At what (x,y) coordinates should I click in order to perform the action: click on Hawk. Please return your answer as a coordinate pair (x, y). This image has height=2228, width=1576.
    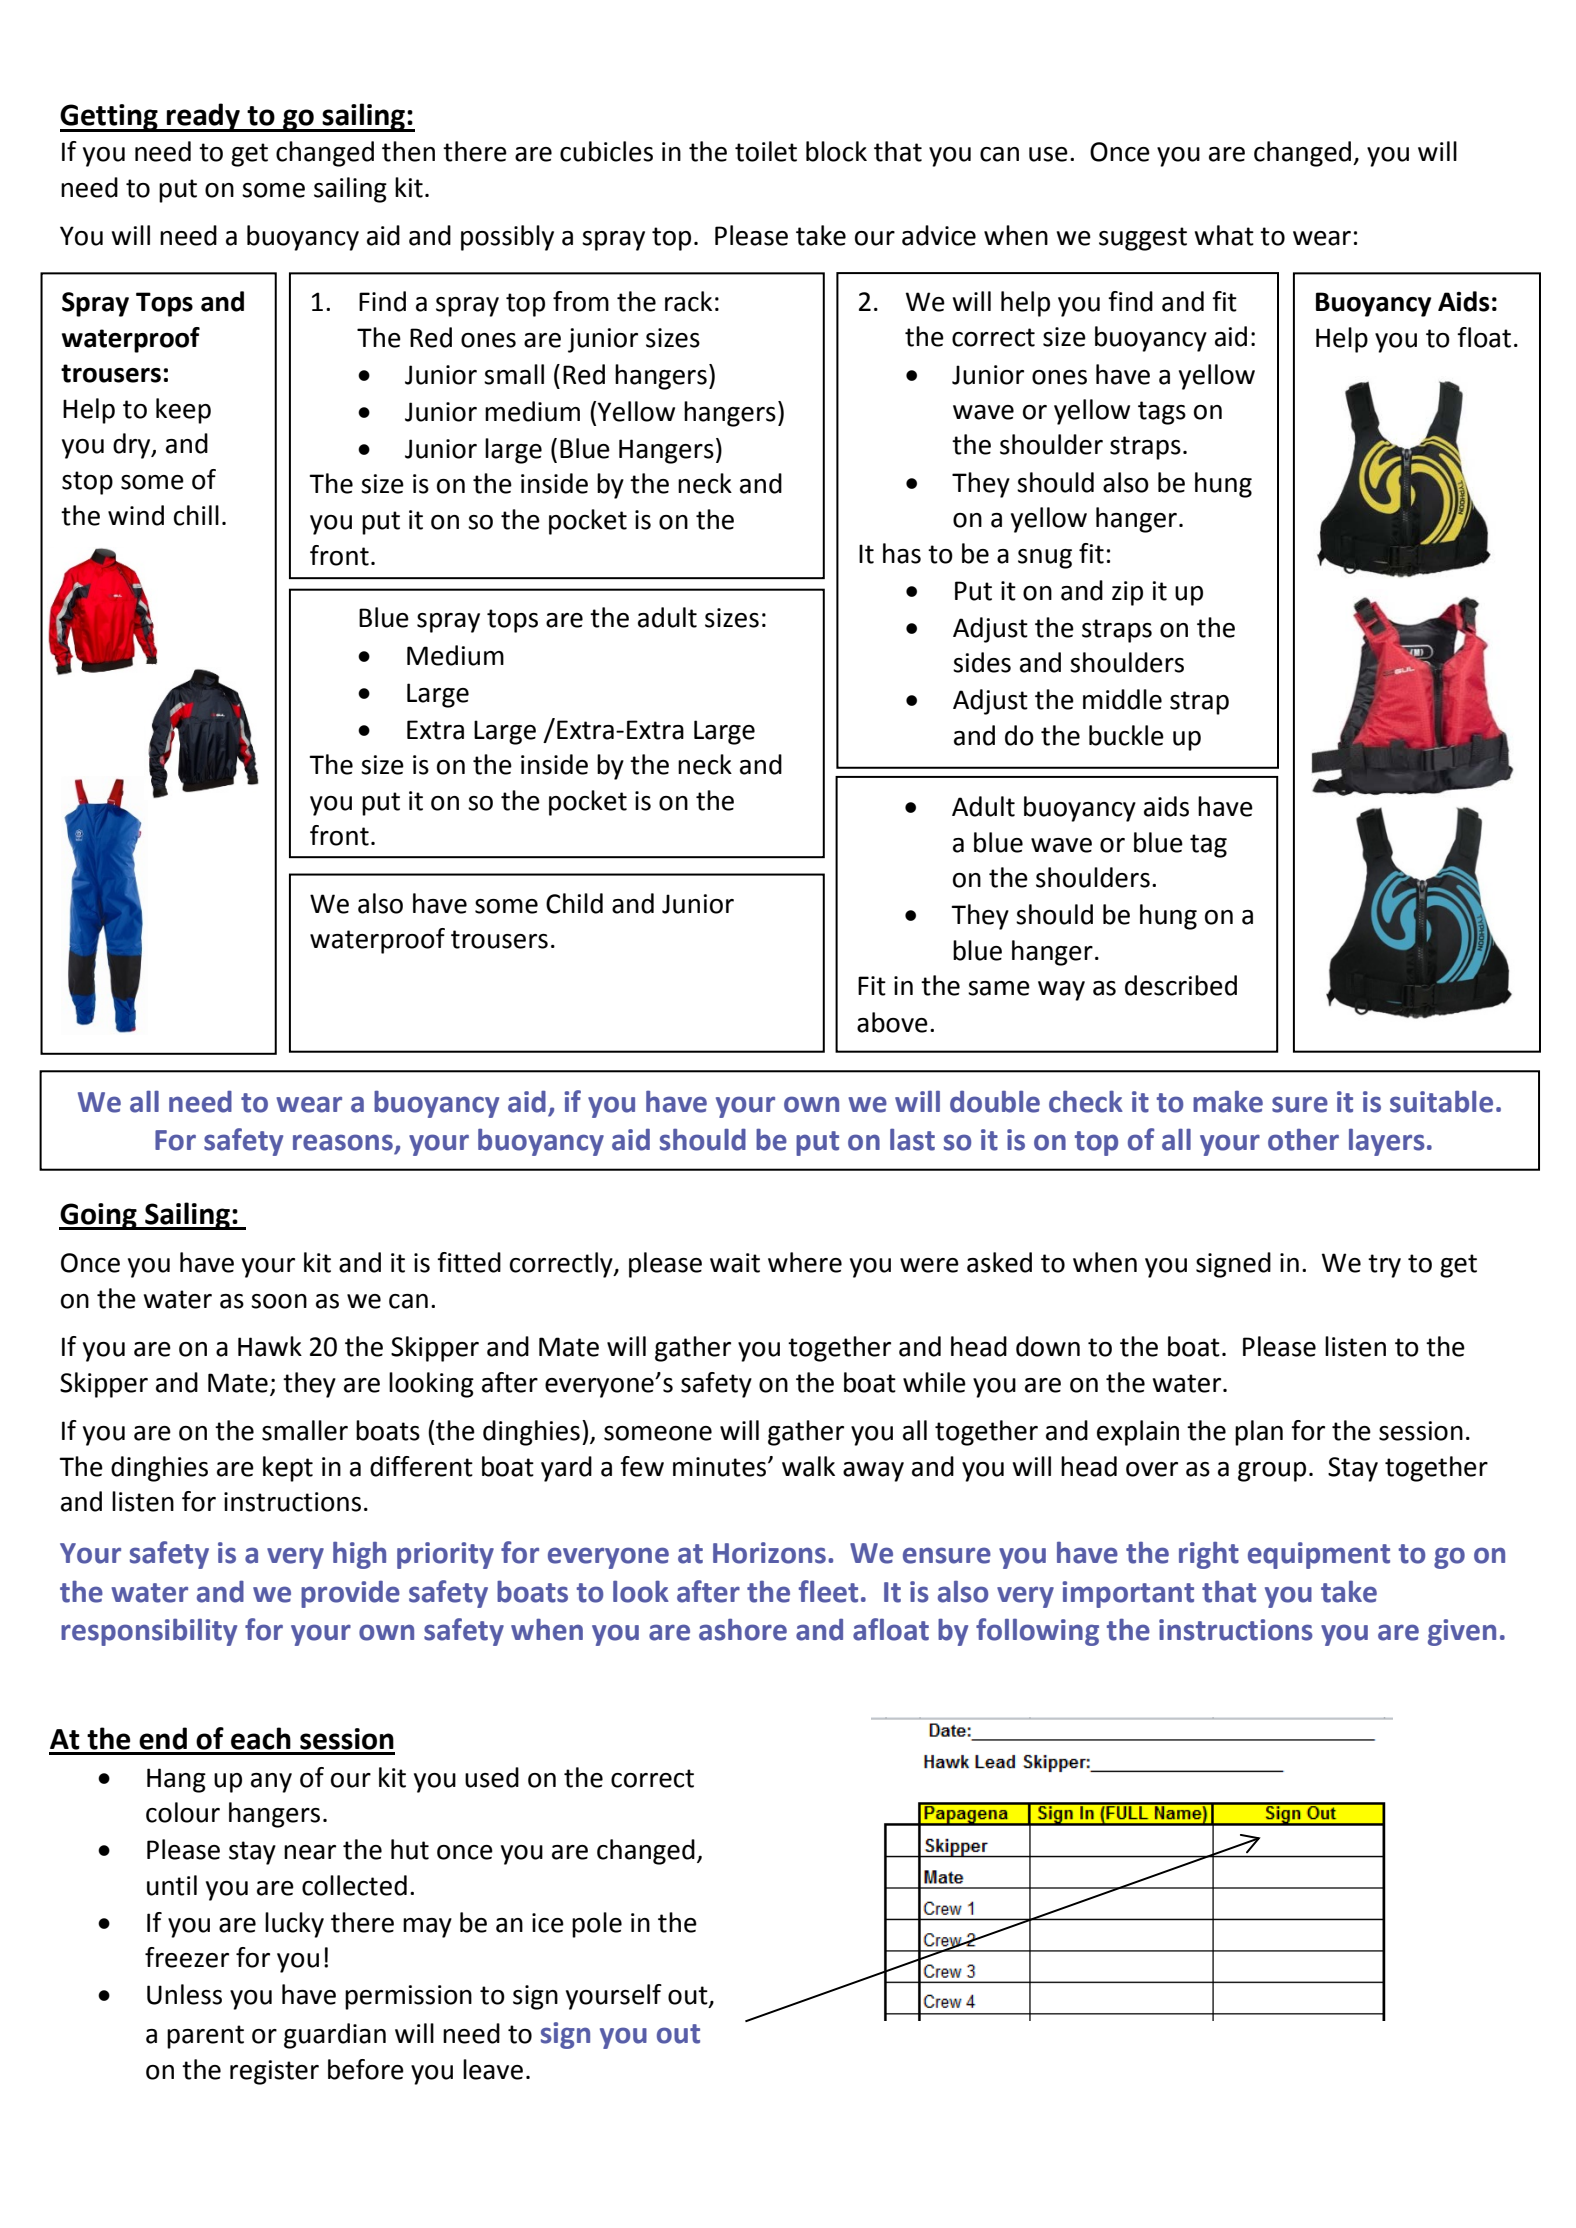
    Looking at the image, I should click on (270, 1346).
